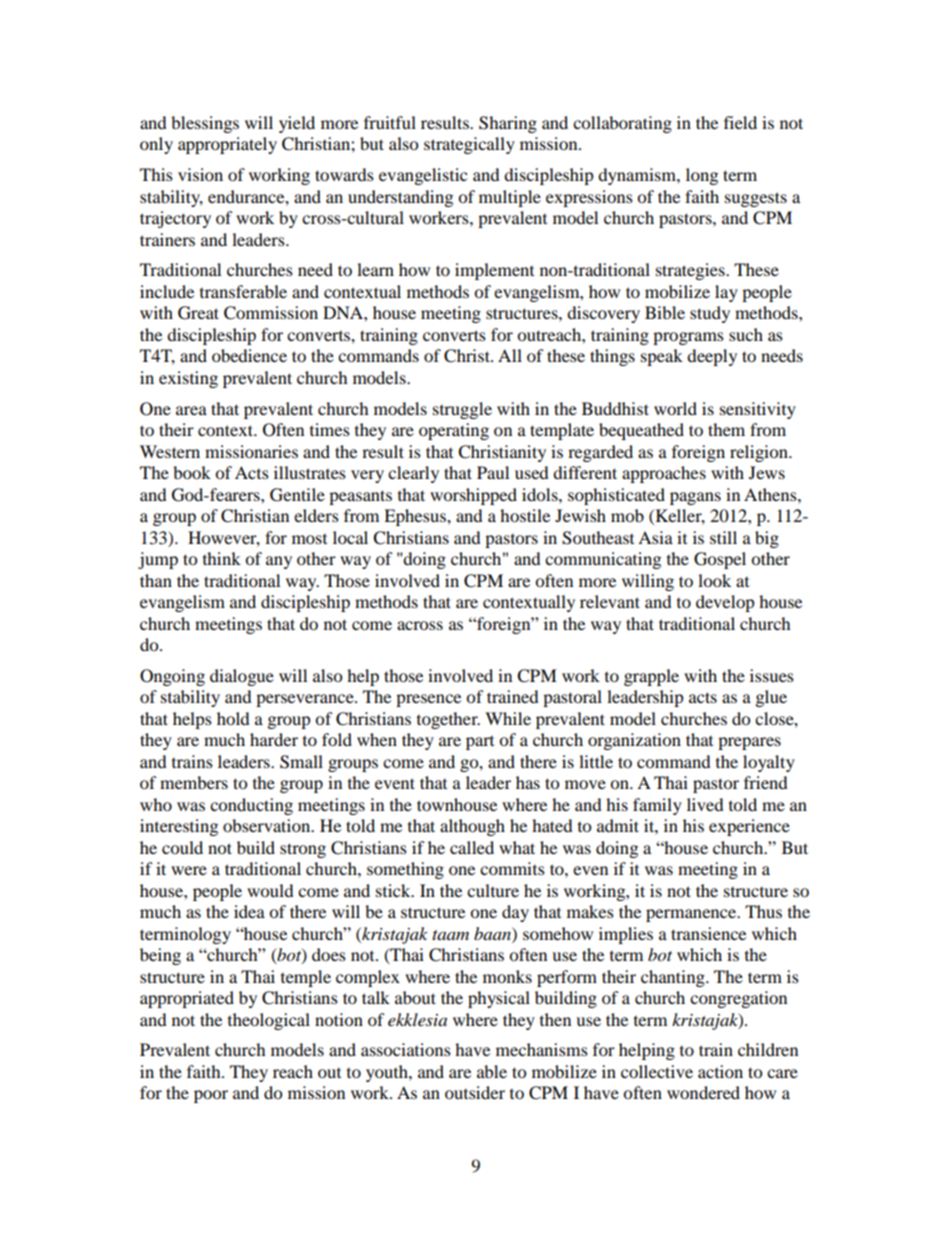 The height and width of the document is (1233, 952). Describe the element at coordinates (469, 145) in the document. I see `strategically` at that location.
